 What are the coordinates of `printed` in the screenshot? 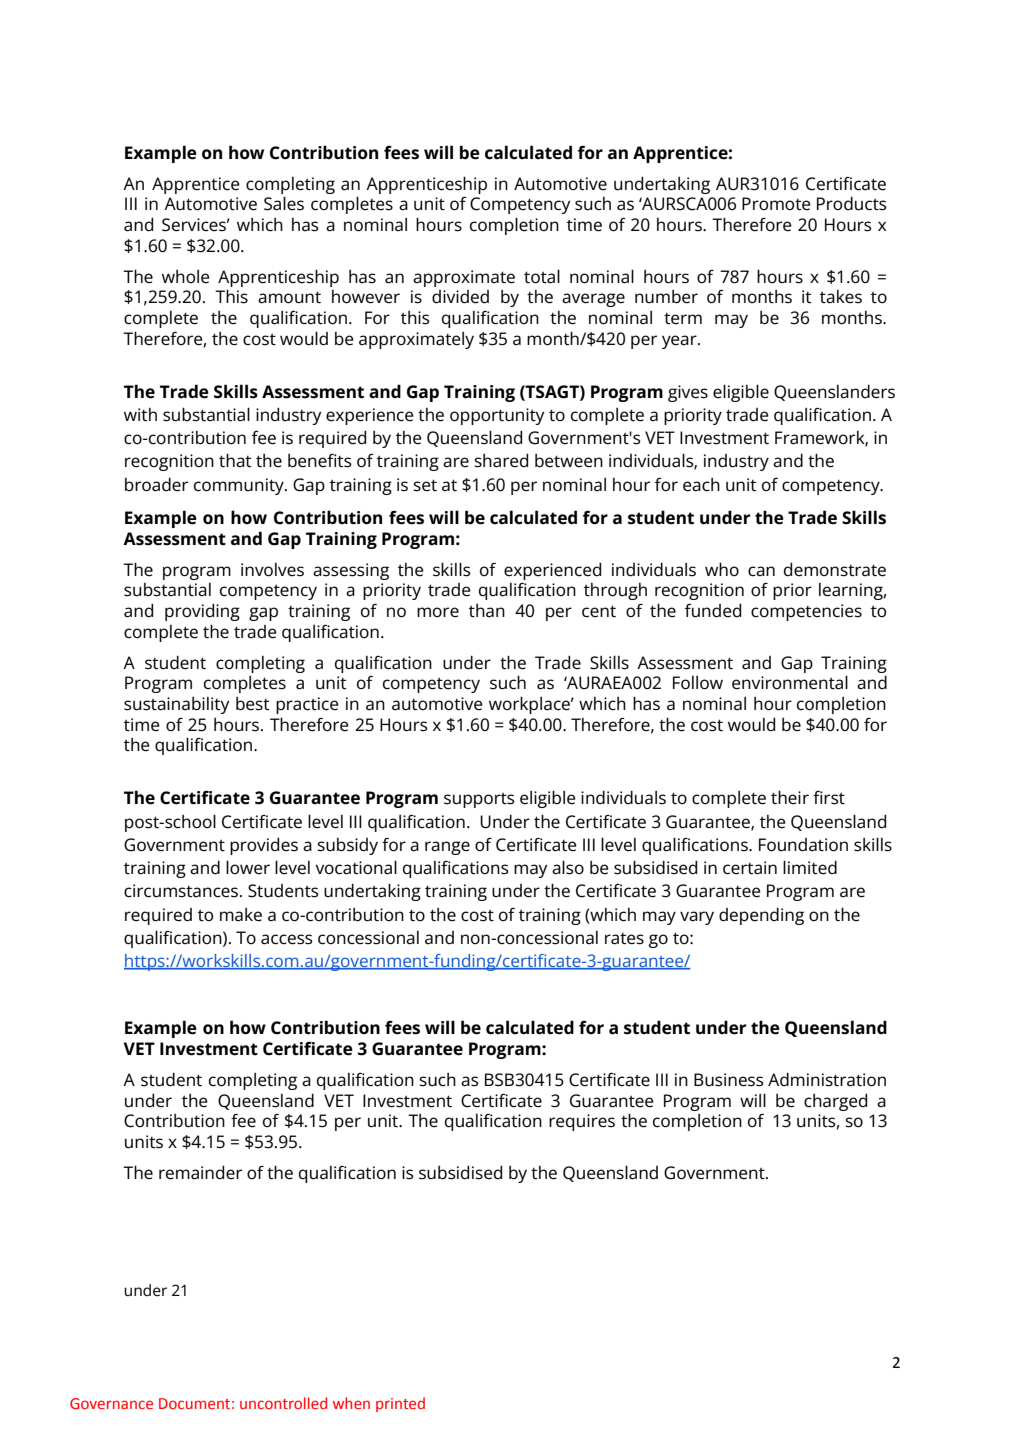 It's located at (400, 1404).
